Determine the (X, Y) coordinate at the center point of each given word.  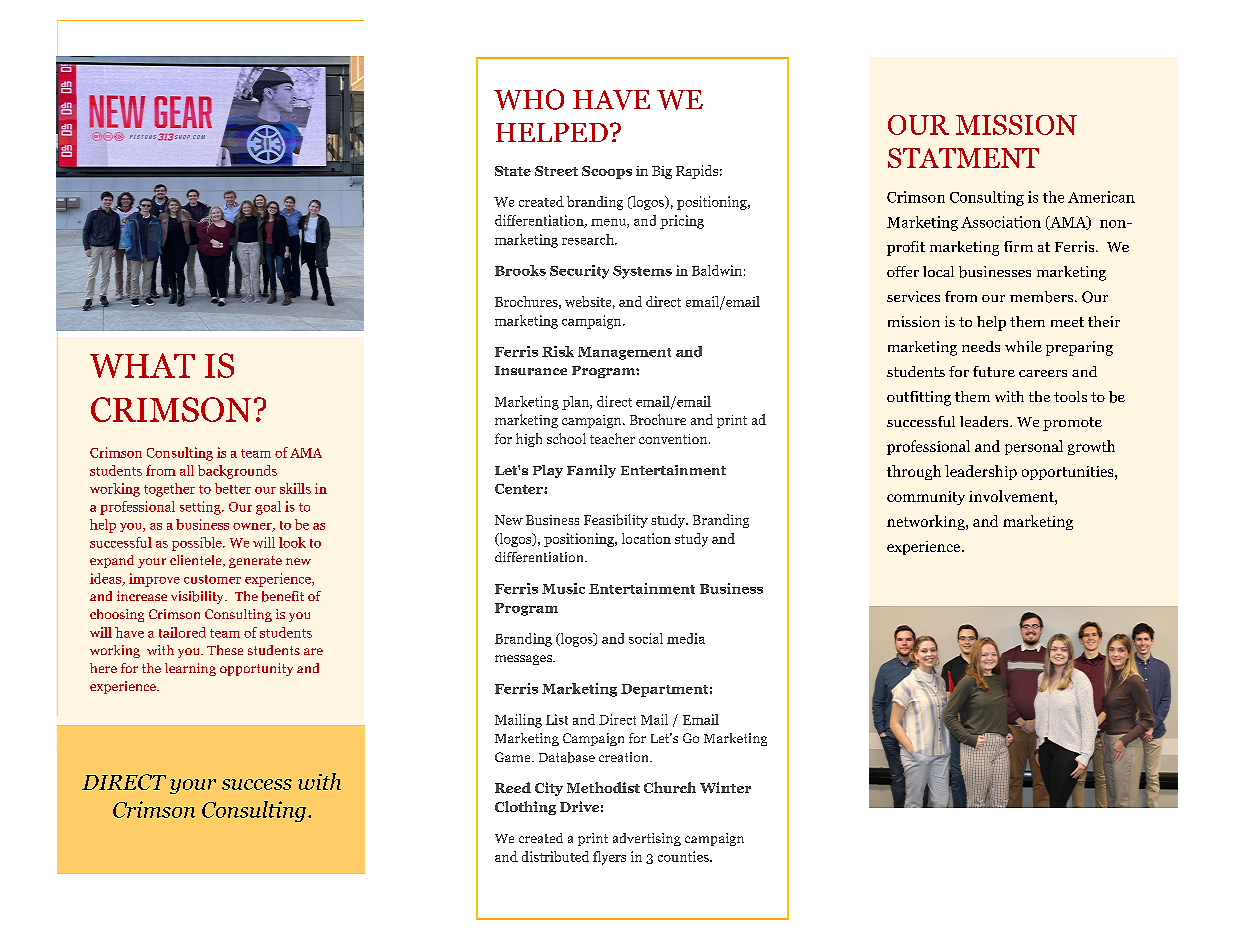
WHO (529, 99)
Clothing (525, 808)
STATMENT (963, 158)
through (914, 472)
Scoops (607, 172)
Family (591, 471)
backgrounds (237, 472)
